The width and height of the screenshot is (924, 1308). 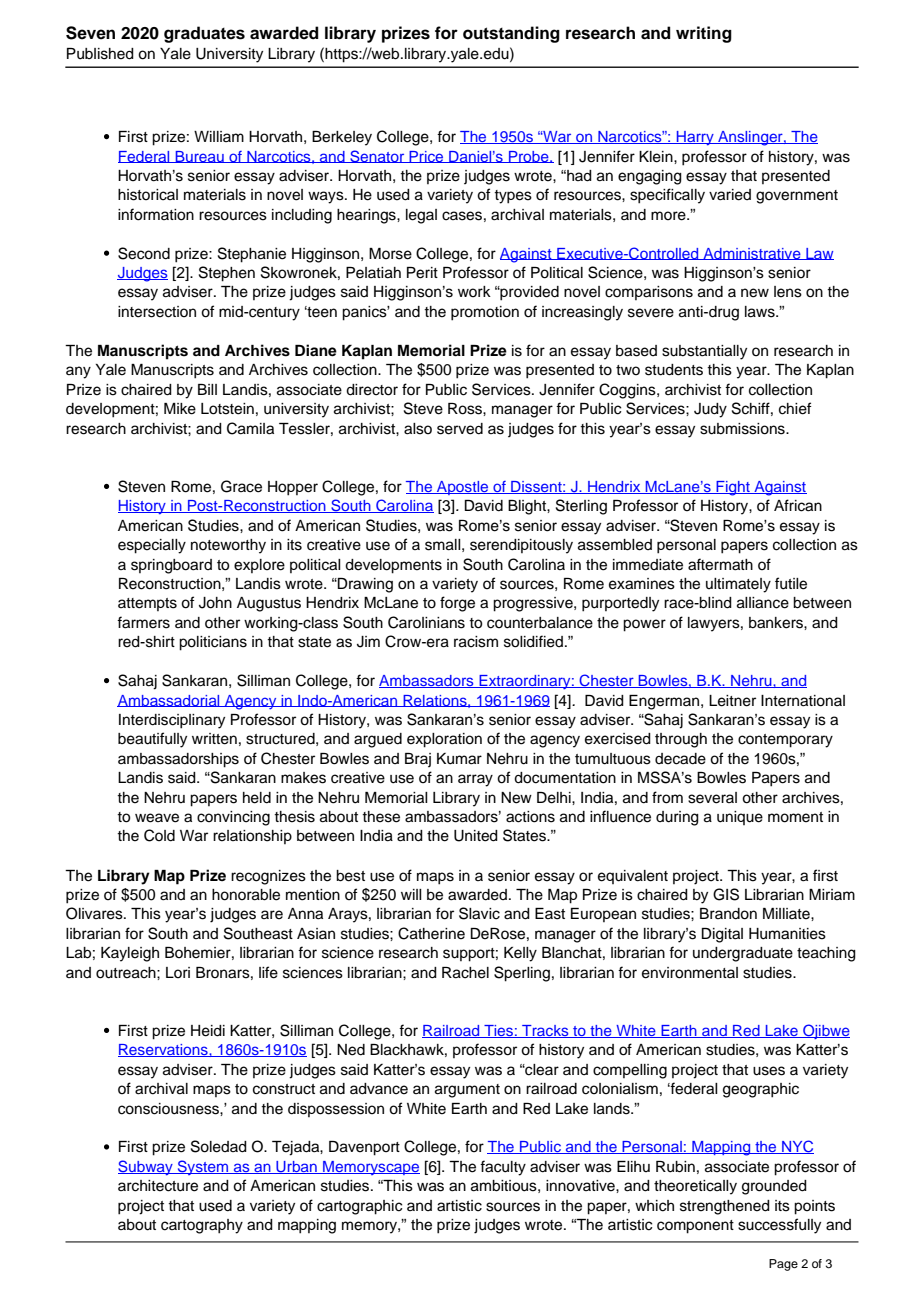 What do you see at coordinates (725, 1207) in the screenshot?
I see `strengthened` at bounding box center [725, 1207].
